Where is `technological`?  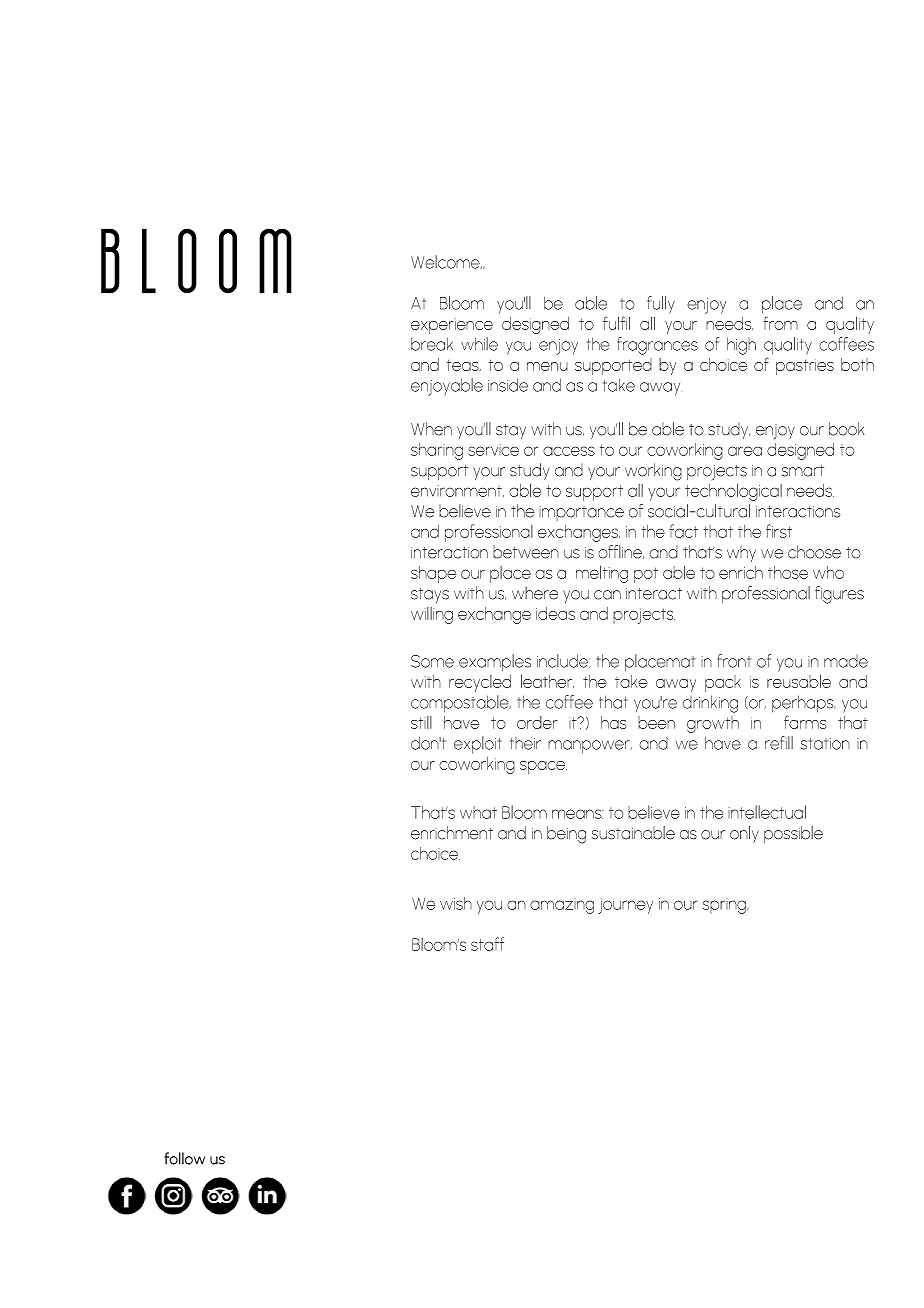
technological is located at coordinates (733, 492).
